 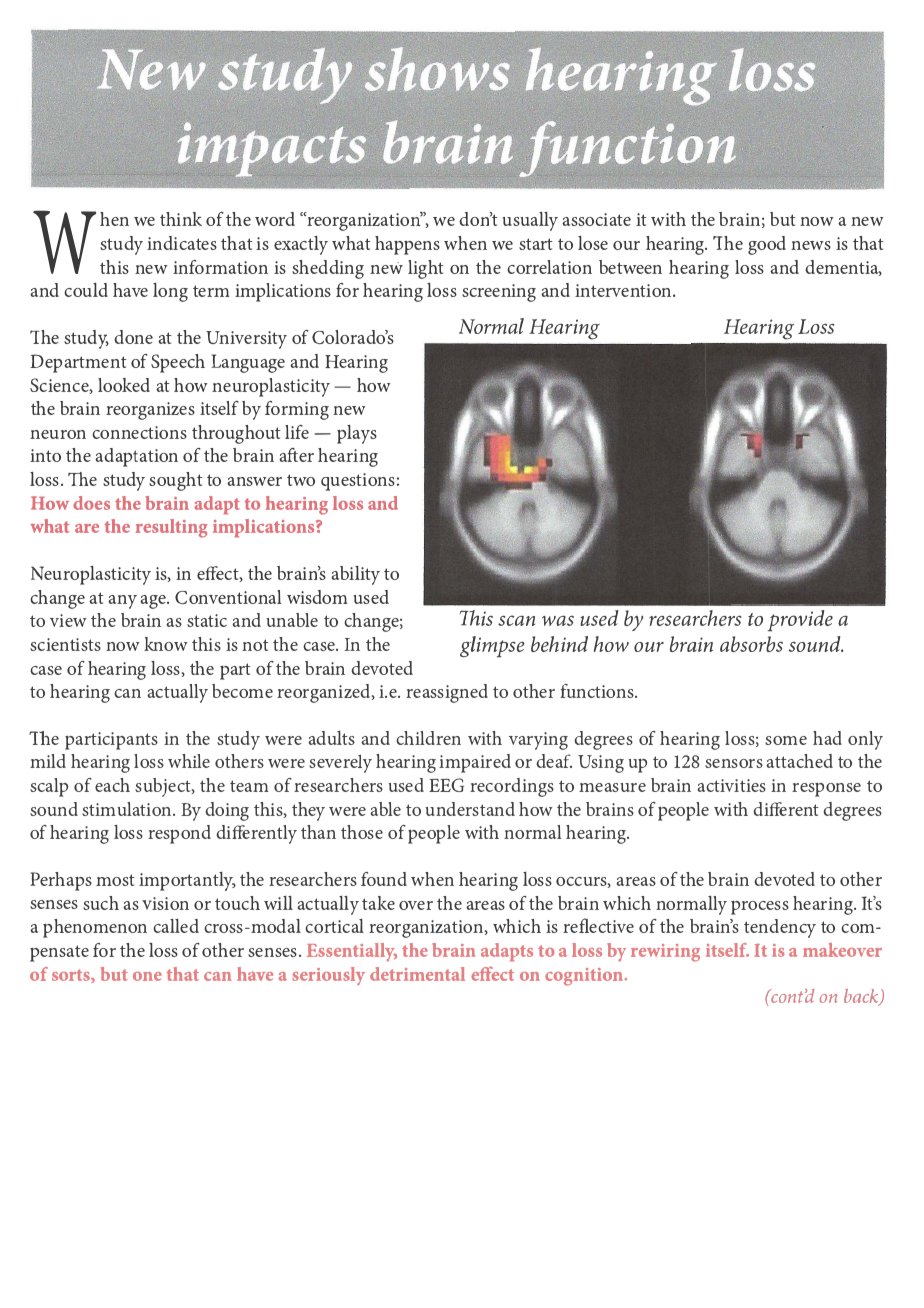 I want to click on provide, so click(x=800, y=620).
